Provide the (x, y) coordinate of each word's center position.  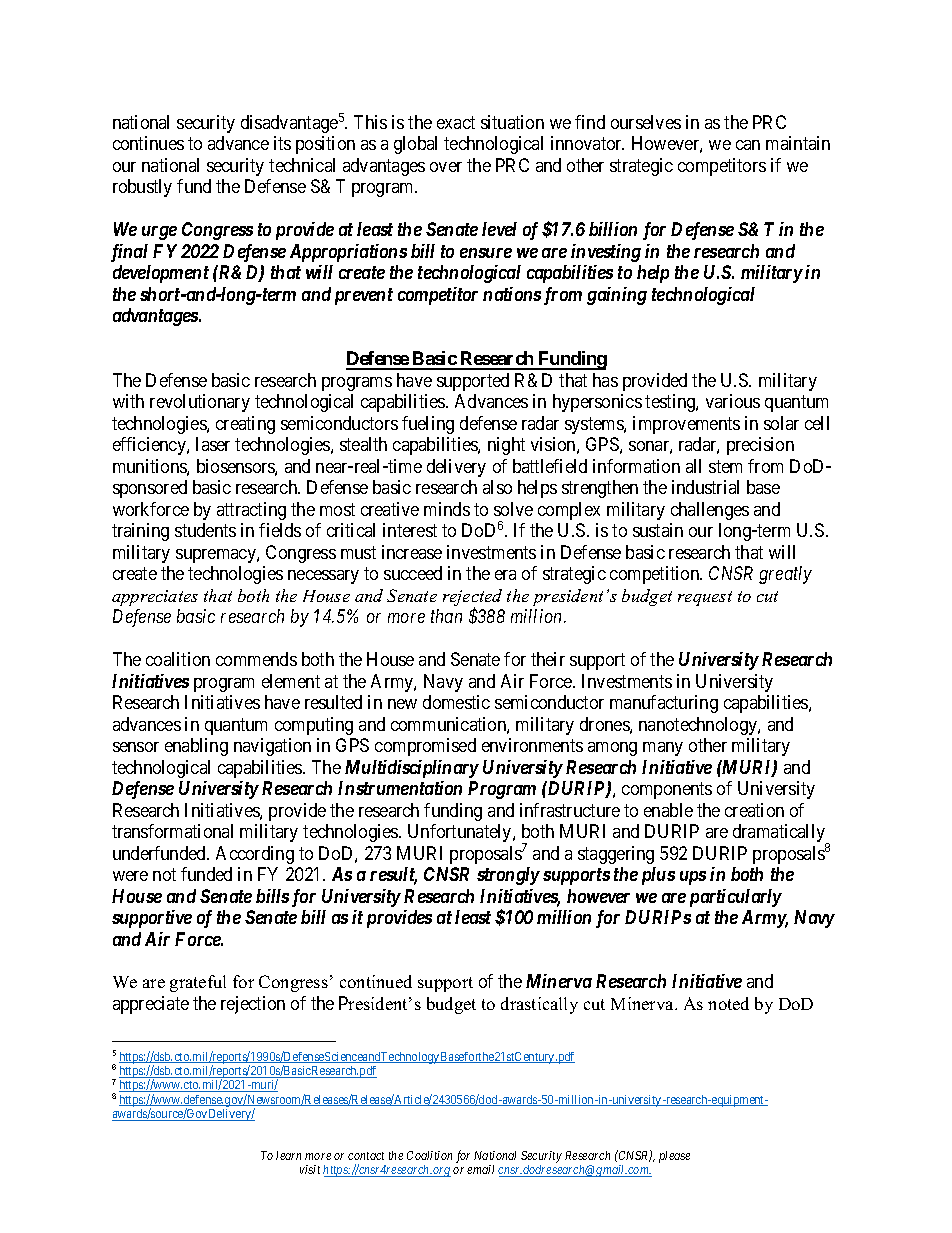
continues (148, 143)
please (674, 1157)
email (480, 1169)
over (446, 167)
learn (288, 1155)
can (748, 145)
